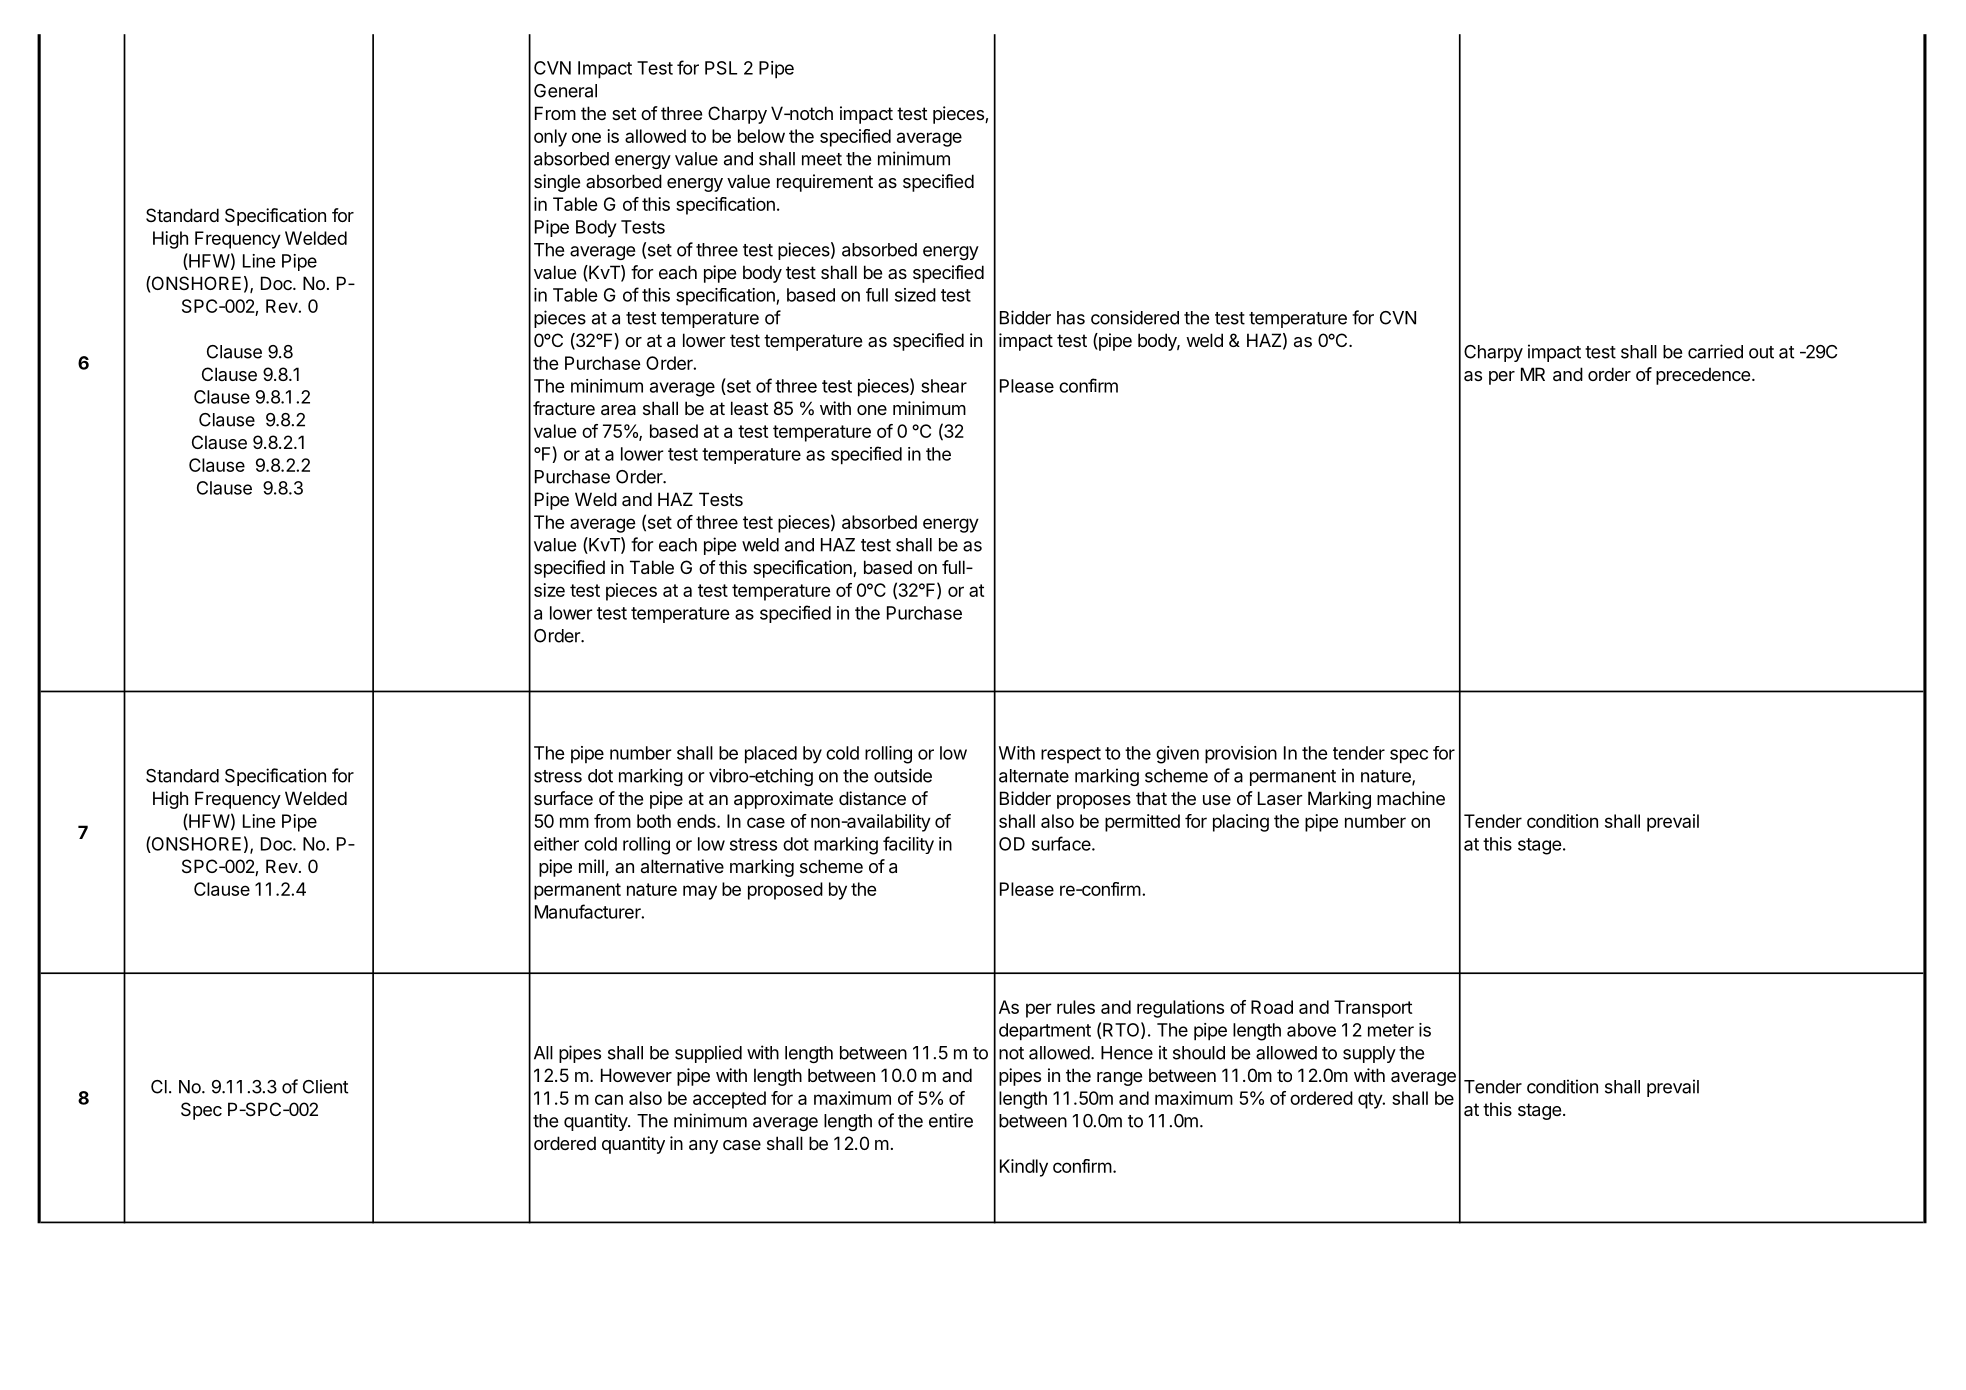 Image resolution: width=1966 pixels, height=1390 pixels. Describe the element at coordinates (822, 159) in the screenshot. I see `meet` at that location.
